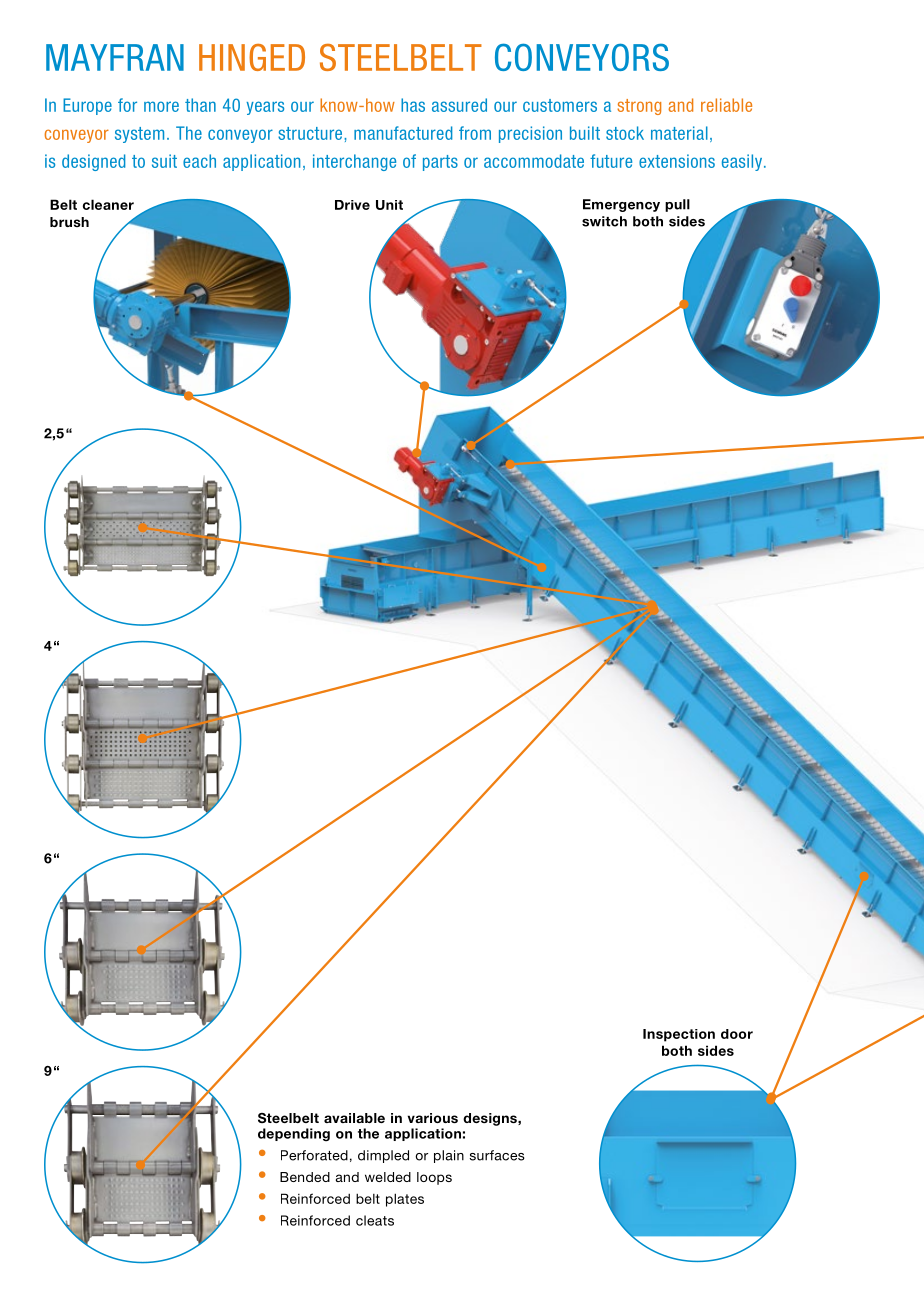 The width and height of the screenshot is (924, 1308). Describe the element at coordinates (108, 204) in the screenshot. I see `cleaner` at that location.
